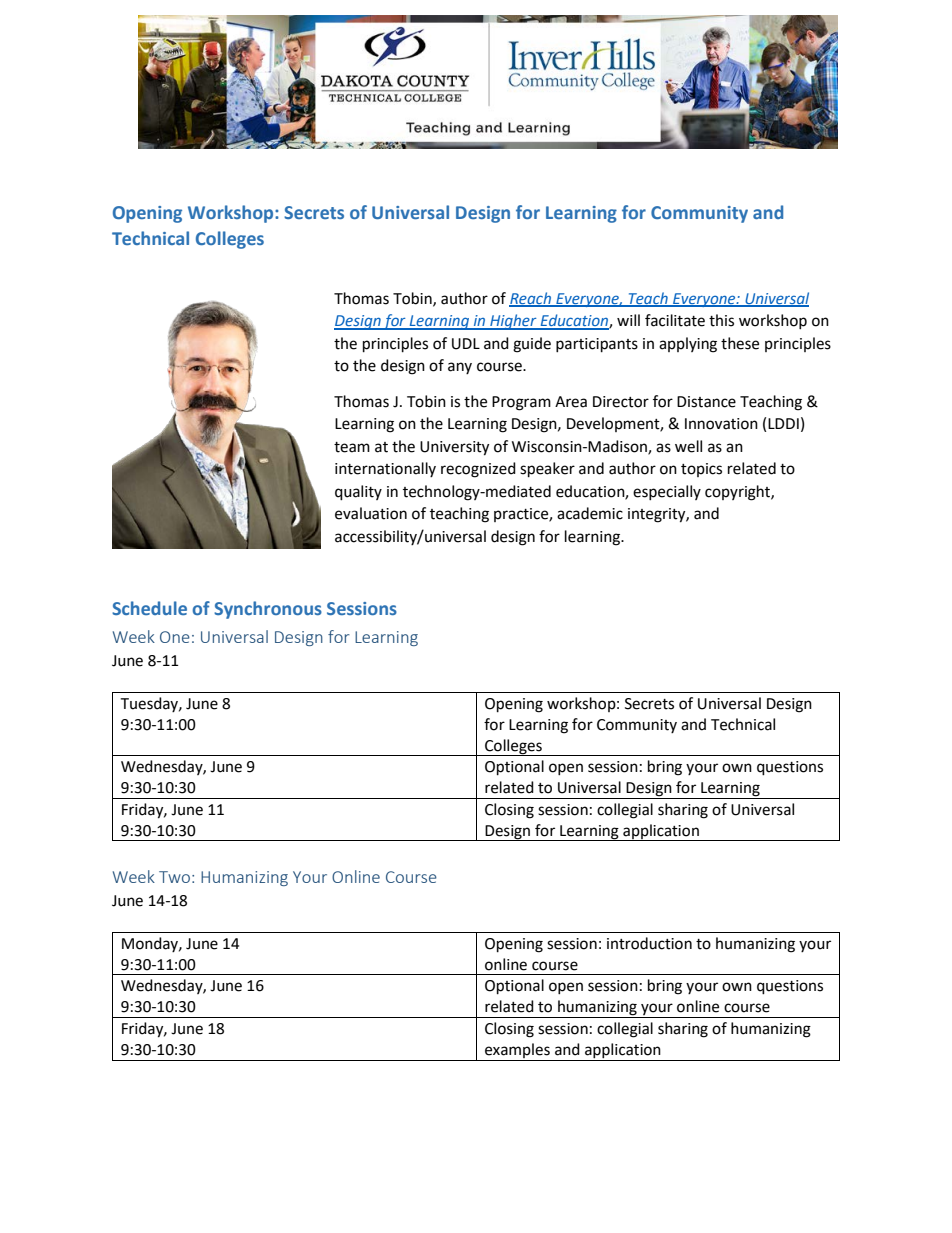 The width and height of the screenshot is (952, 1233). I want to click on facilitate, so click(675, 320).
